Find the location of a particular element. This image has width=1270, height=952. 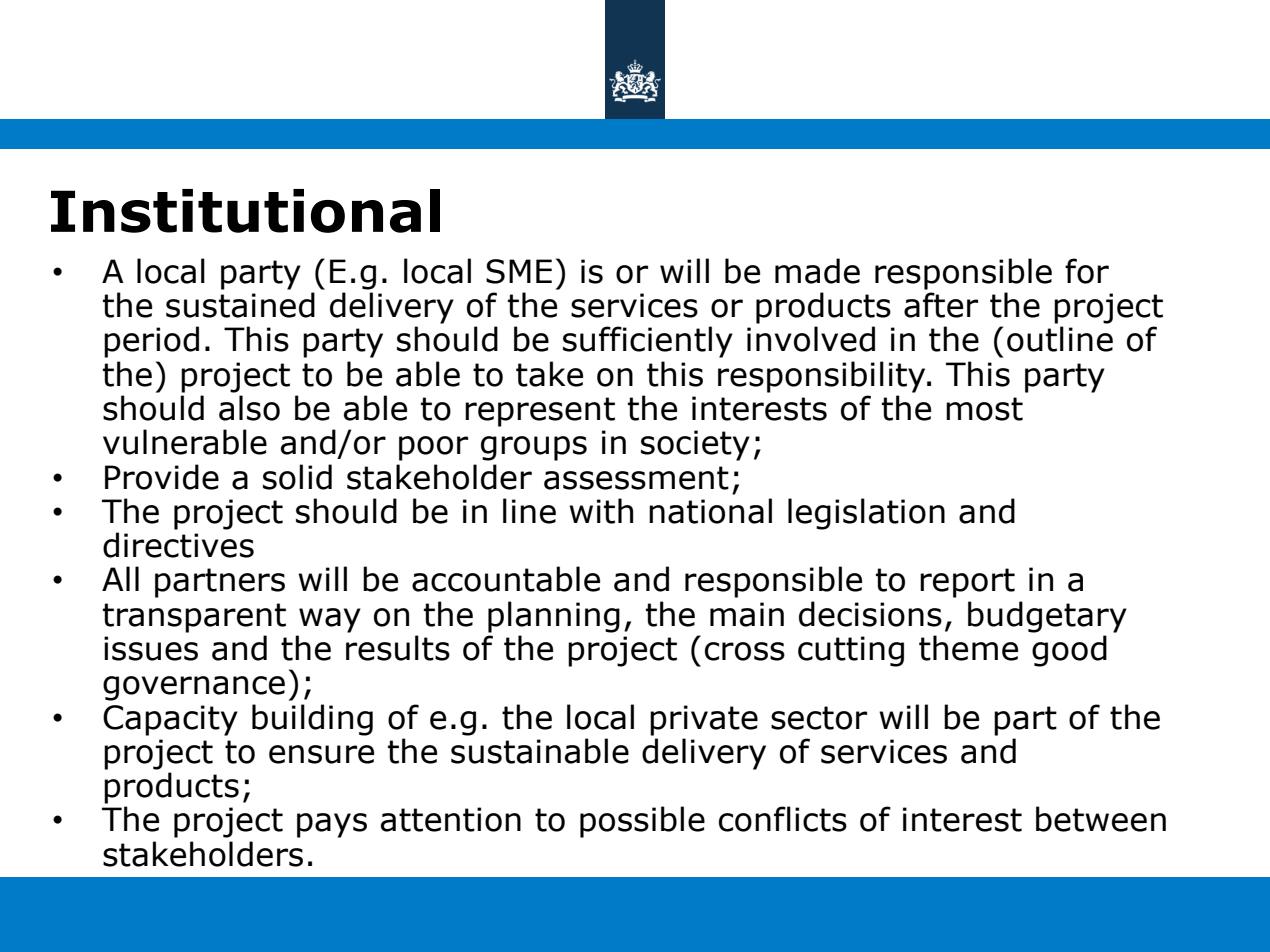

budgetary is located at coordinates (1047, 617).
